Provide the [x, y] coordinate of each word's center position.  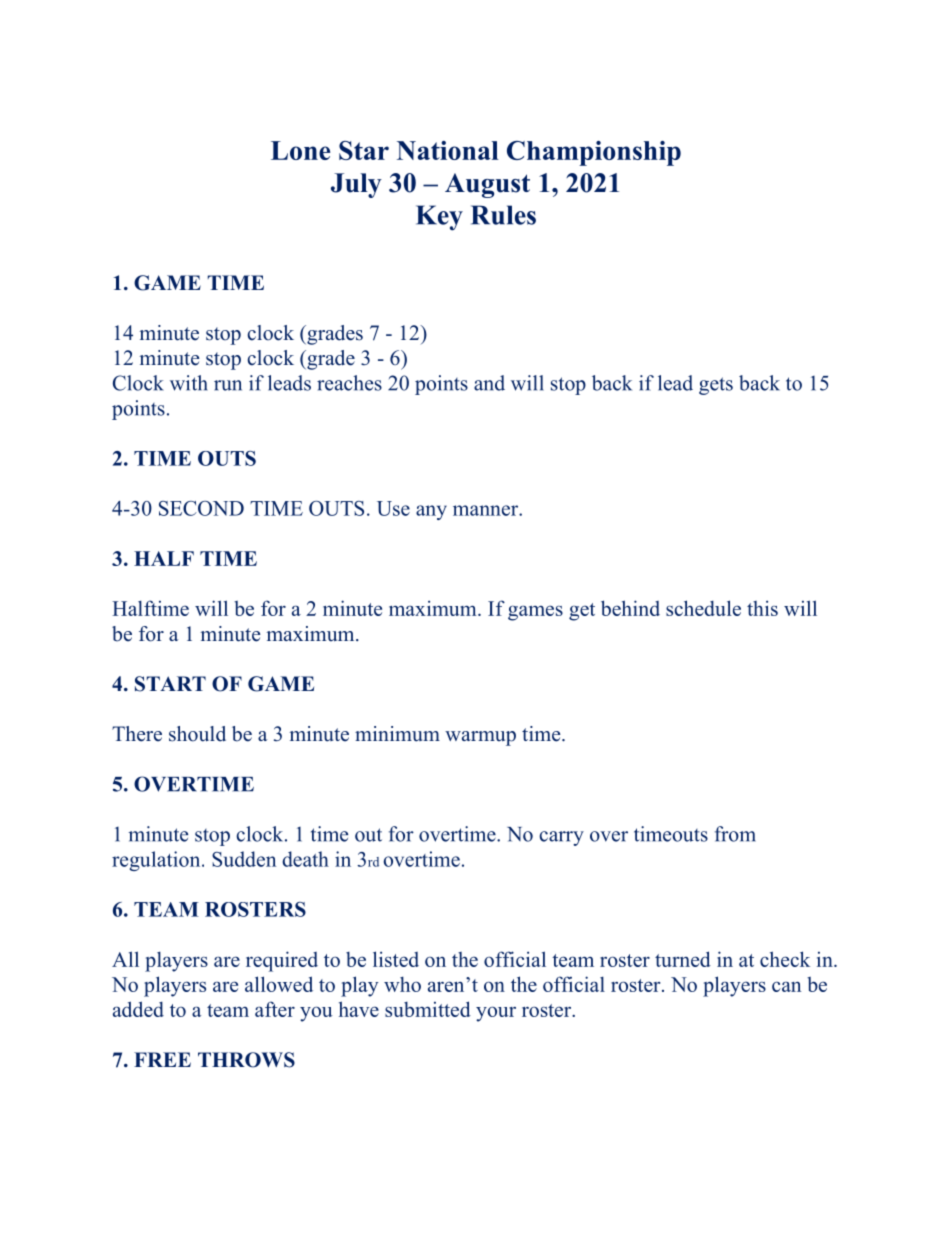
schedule [703, 608]
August [487, 185]
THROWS [246, 1060]
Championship [594, 153]
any [431, 512]
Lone [300, 150]
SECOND [201, 508]
